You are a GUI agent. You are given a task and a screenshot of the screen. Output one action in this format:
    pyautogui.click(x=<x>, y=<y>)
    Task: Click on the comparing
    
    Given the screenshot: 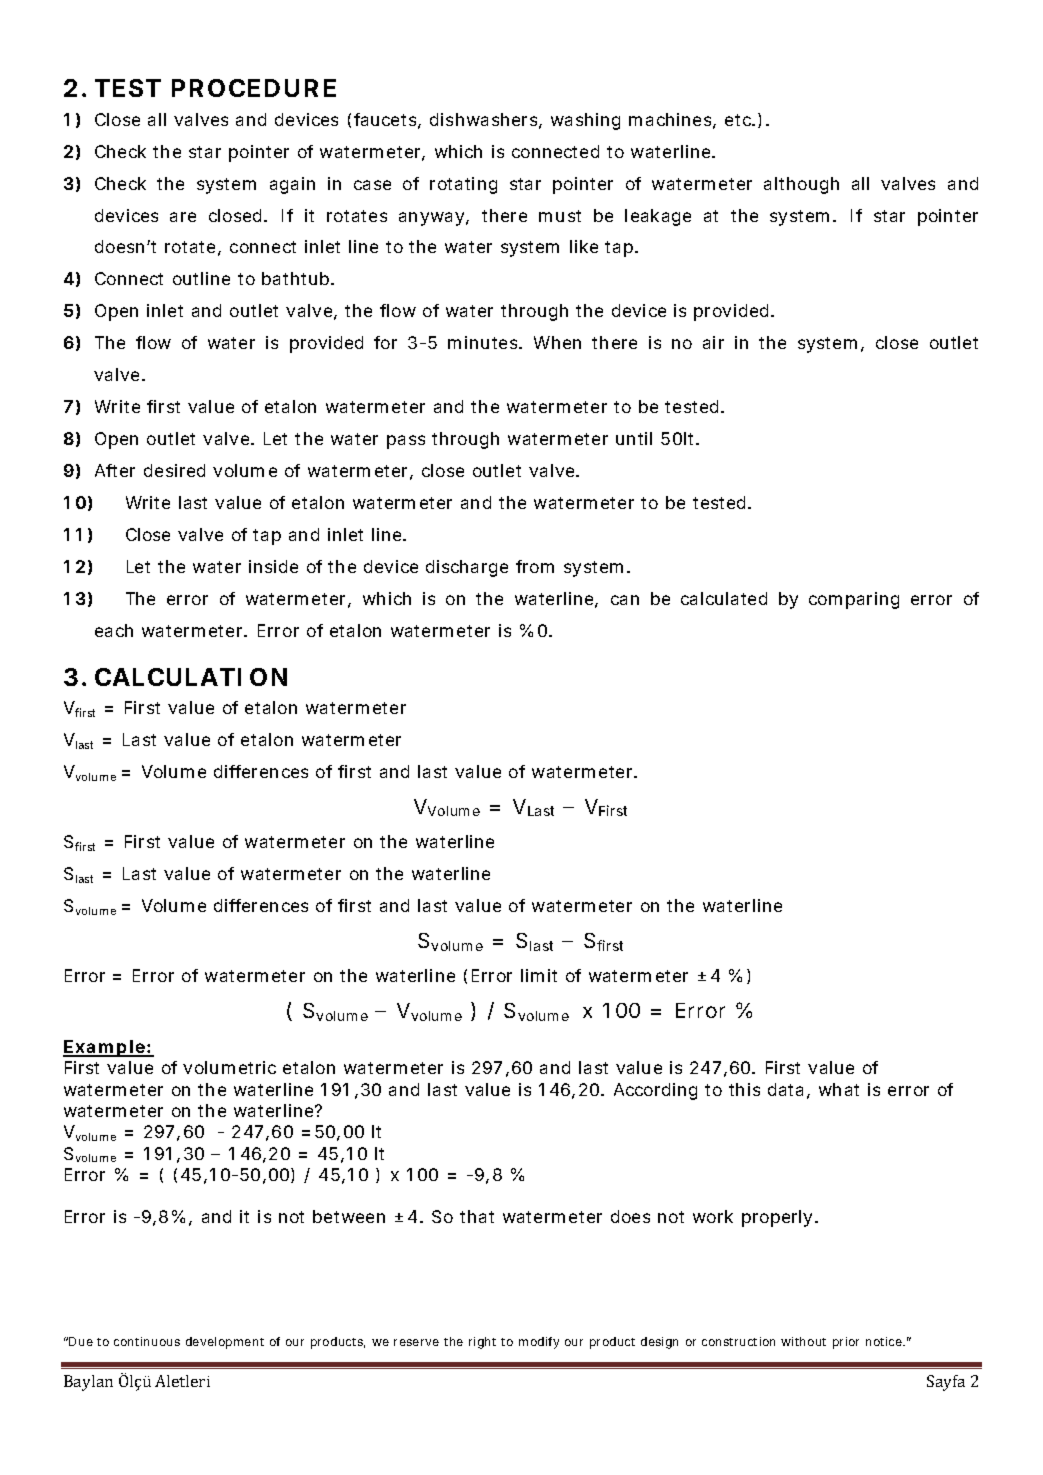 What is the action you would take?
    pyautogui.click(x=854, y=600)
